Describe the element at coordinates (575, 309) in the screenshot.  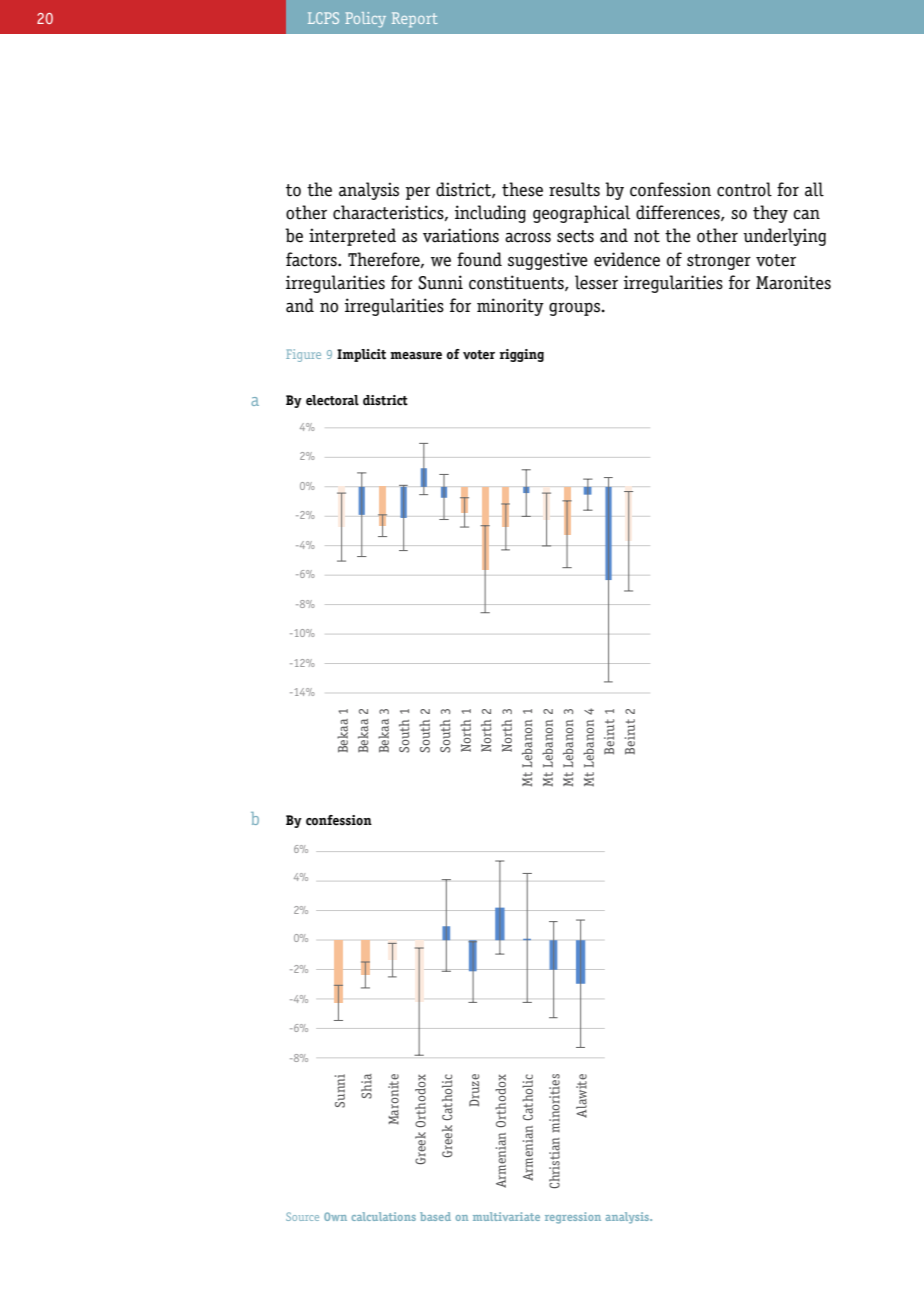
I see `groups` at that location.
